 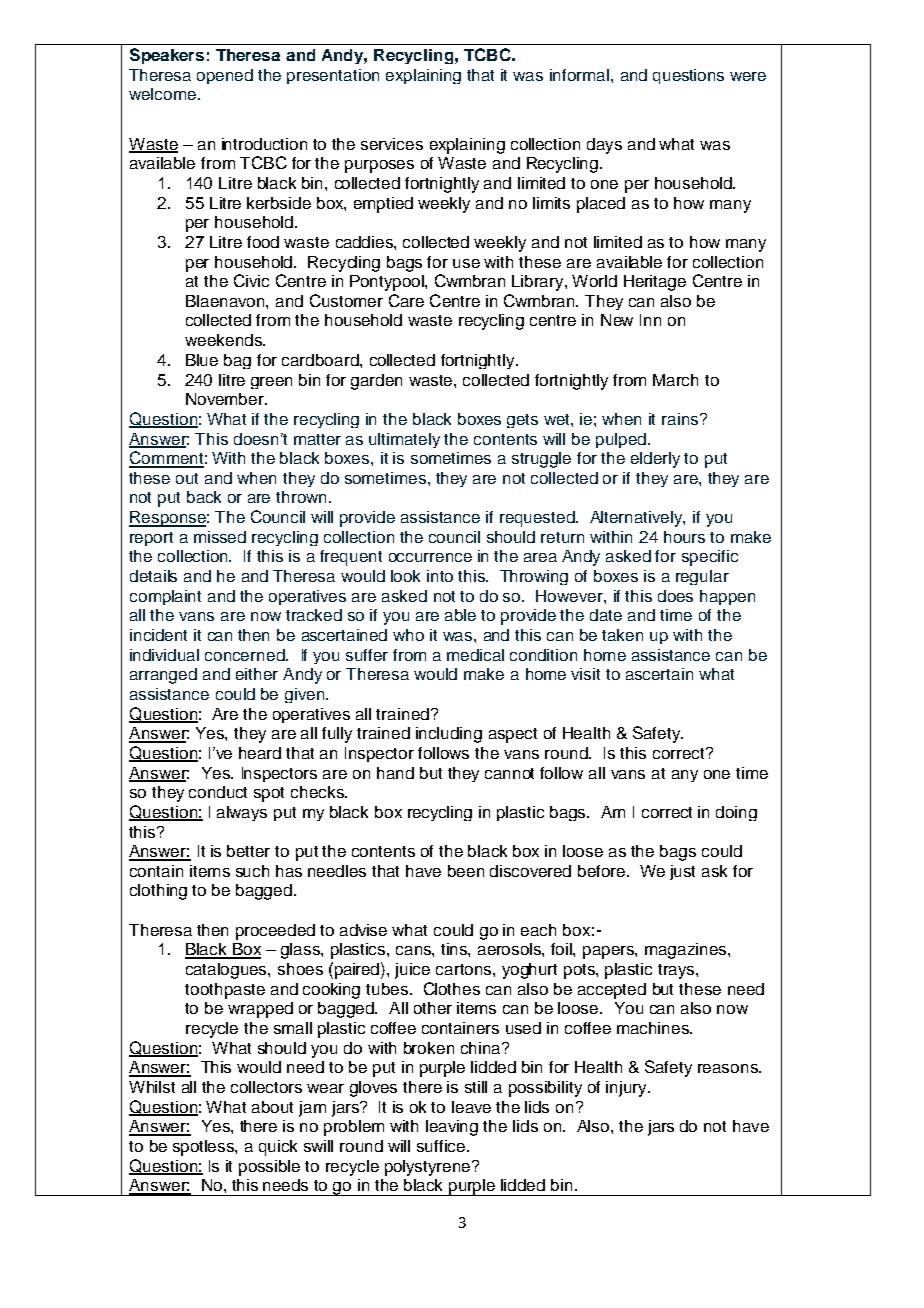 I want to click on were, so click(x=748, y=76).
